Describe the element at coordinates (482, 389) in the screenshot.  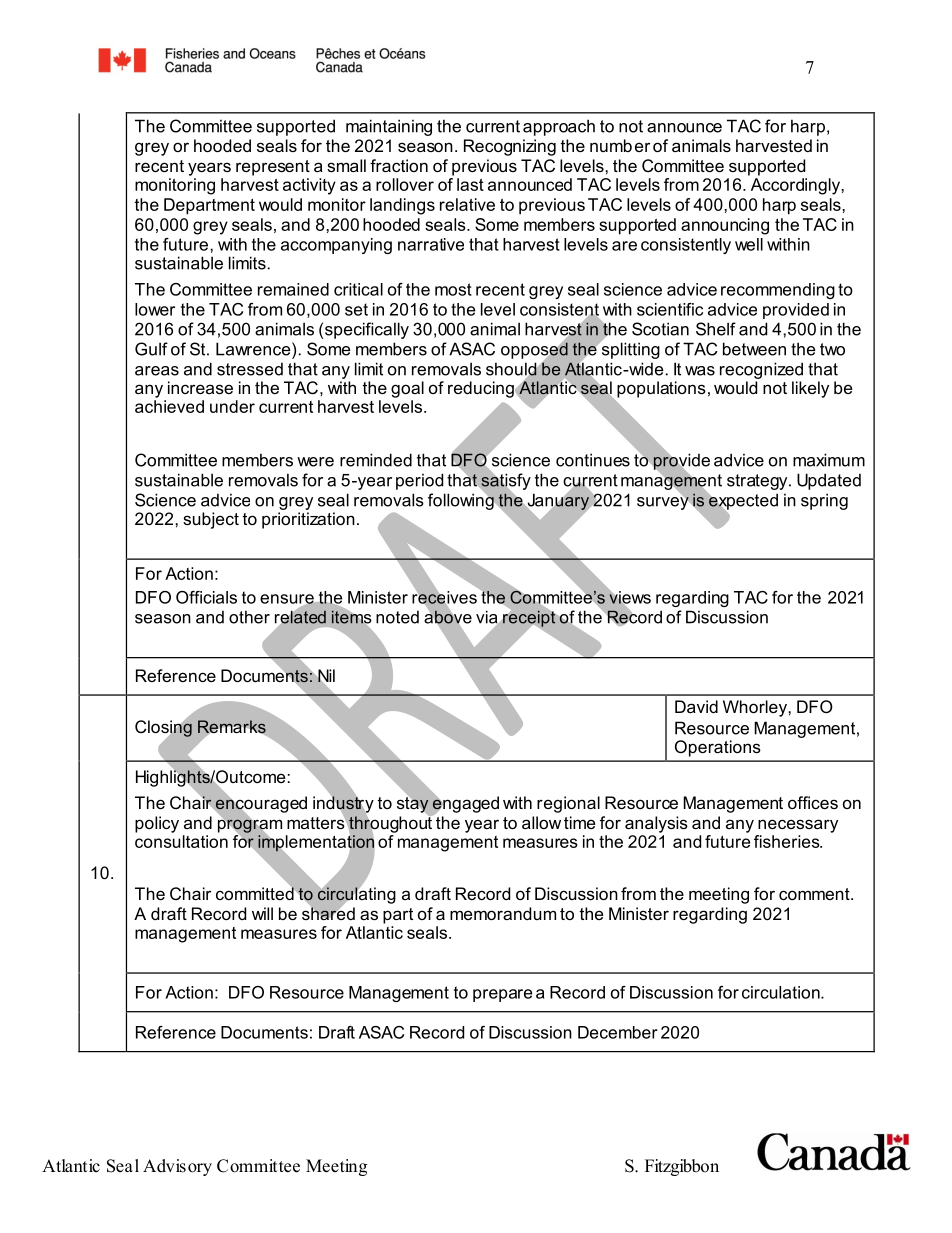
I see `reducing` at that location.
